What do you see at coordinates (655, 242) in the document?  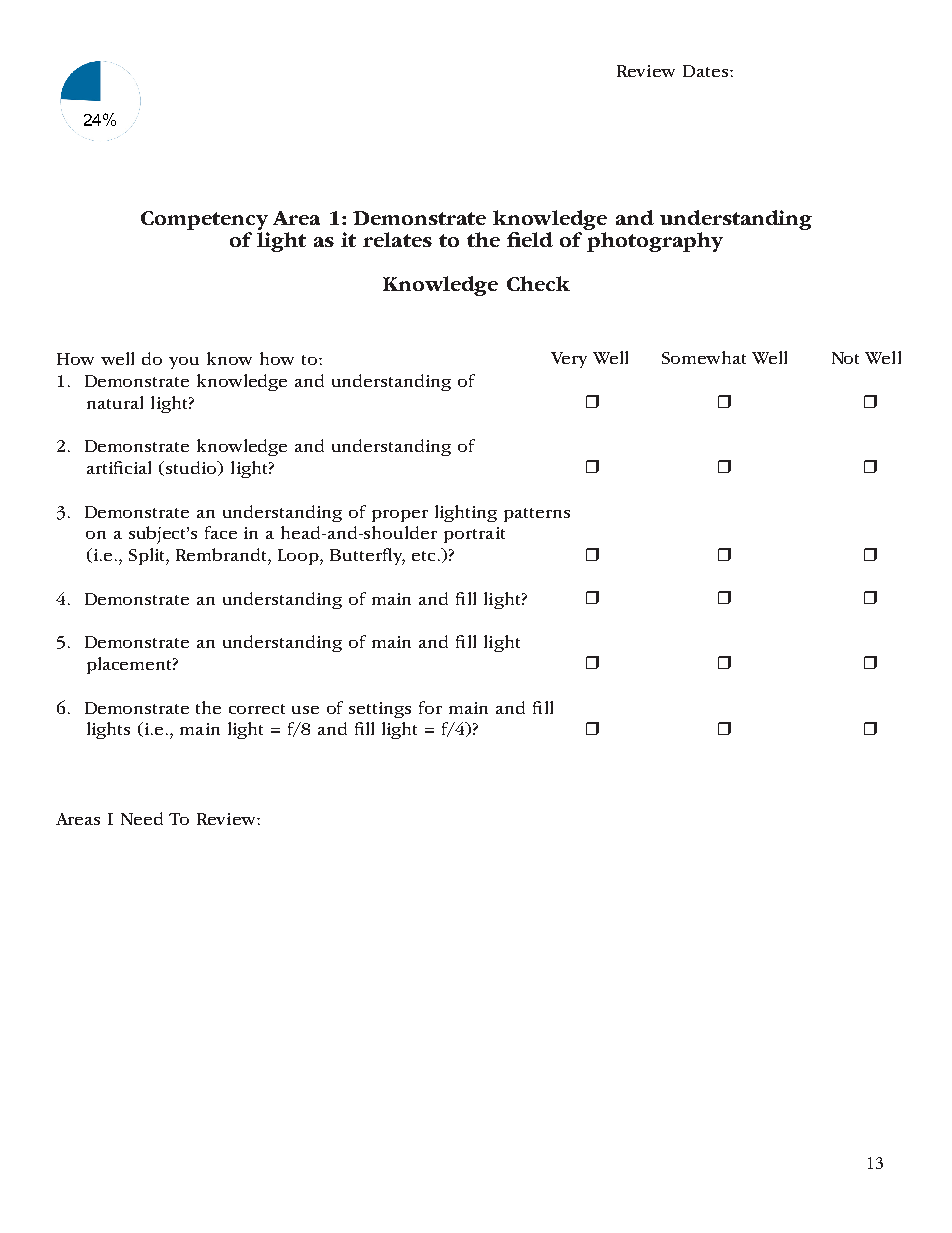 I see `photography` at bounding box center [655, 242].
